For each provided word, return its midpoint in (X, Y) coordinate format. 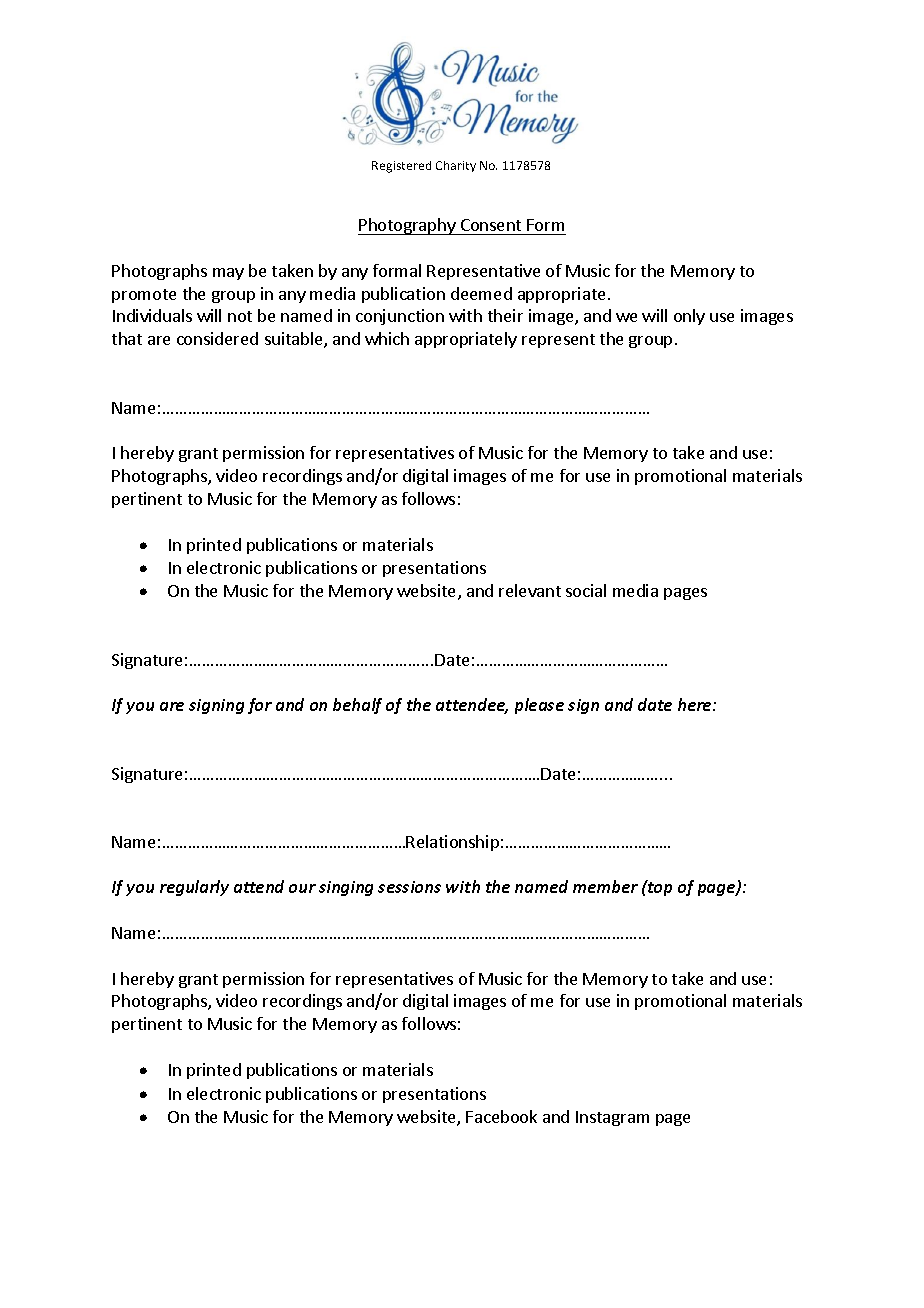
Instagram (612, 1118)
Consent (491, 227)
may (228, 274)
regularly (194, 888)
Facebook (501, 1116)
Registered (401, 167)
